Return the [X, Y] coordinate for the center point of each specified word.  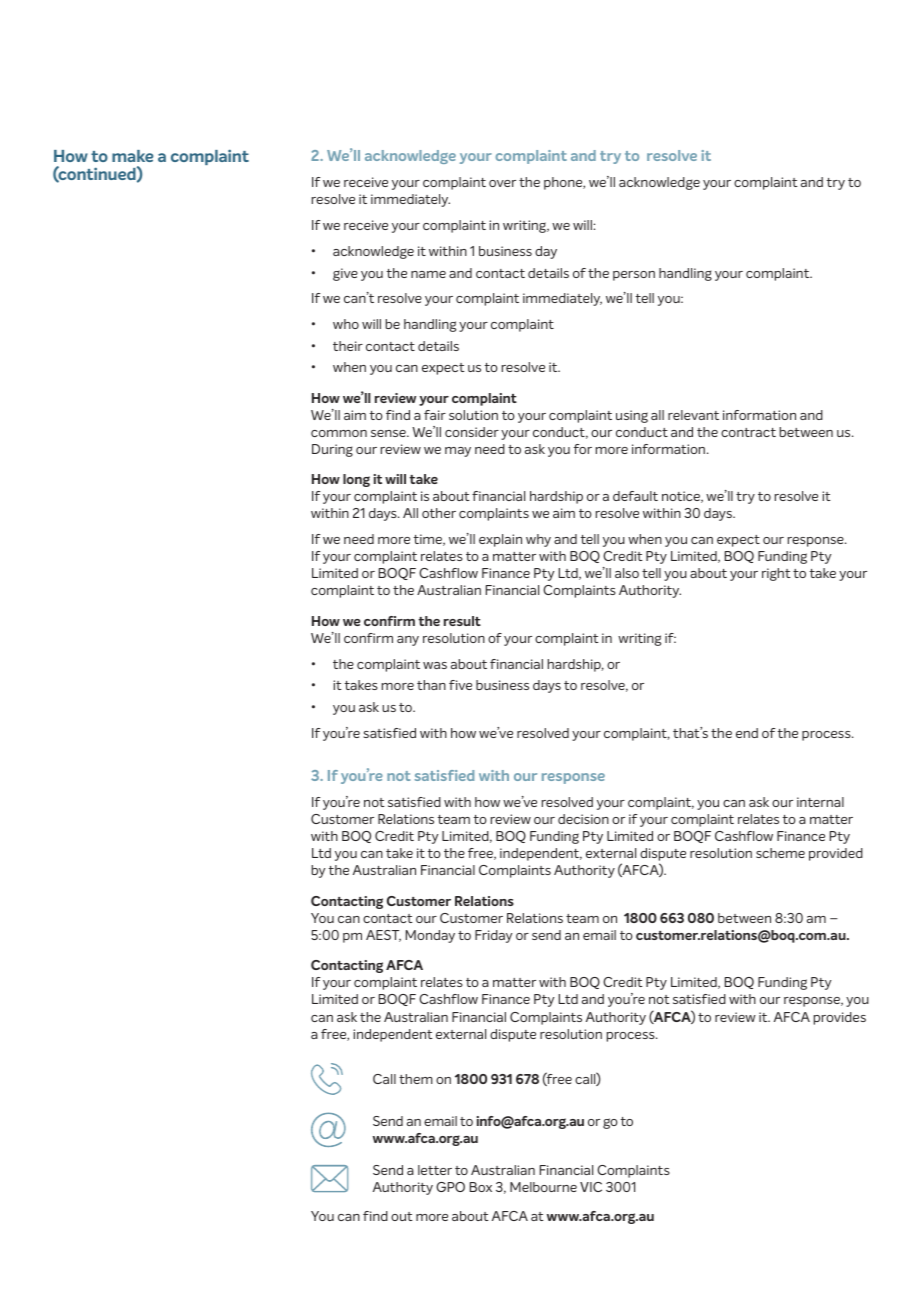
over [502, 183]
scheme [780, 853]
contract [748, 432]
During [332, 450]
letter [435, 1170]
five [460, 685]
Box [481, 1187]
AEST [383, 936]
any [408, 641]
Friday [494, 936]
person [634, 276]
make [132, 156]
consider [472, 432]
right [776, 574]
